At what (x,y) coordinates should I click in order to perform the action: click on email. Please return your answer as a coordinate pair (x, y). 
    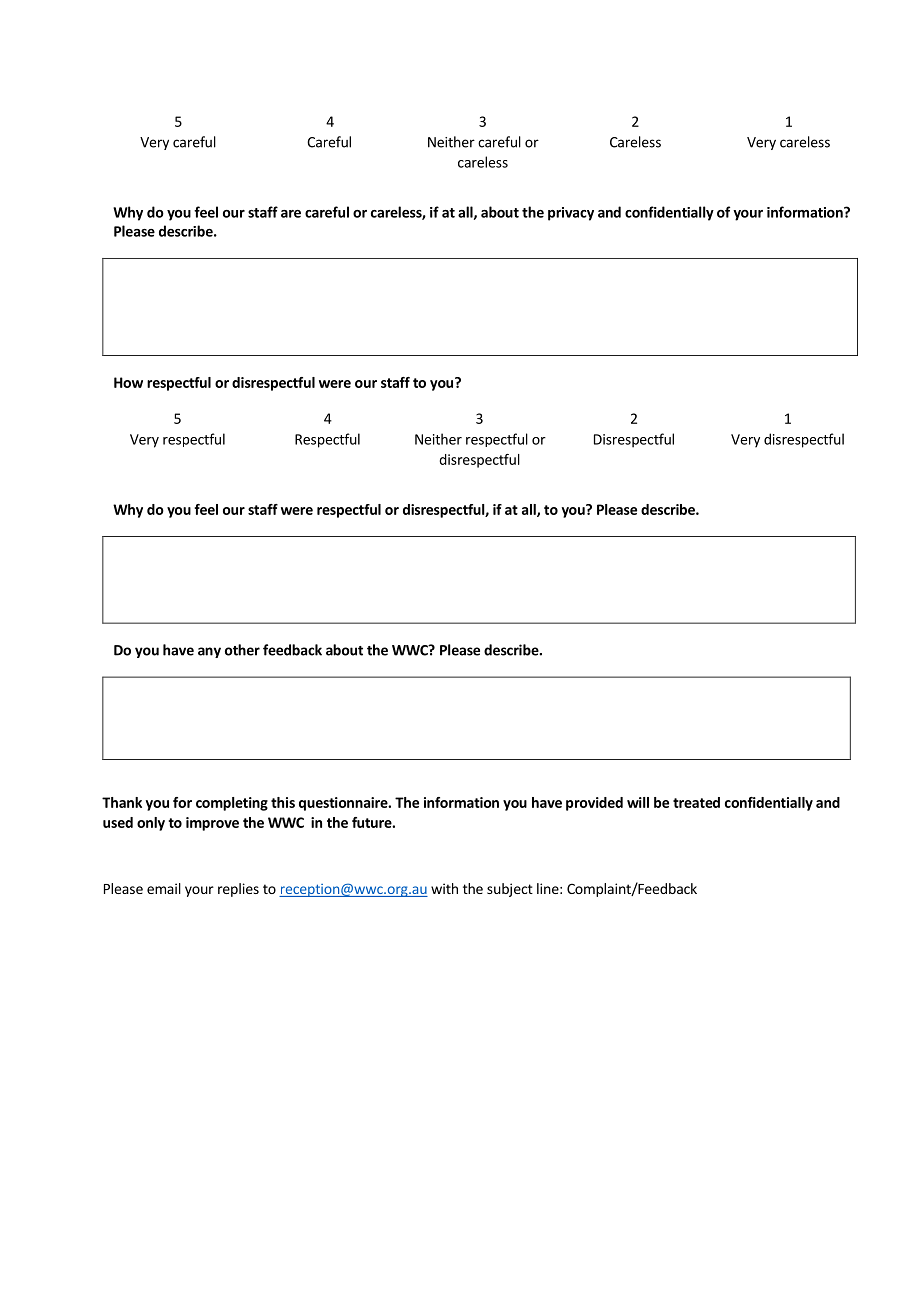
    Looking at the image, I should click on (164, 888).
